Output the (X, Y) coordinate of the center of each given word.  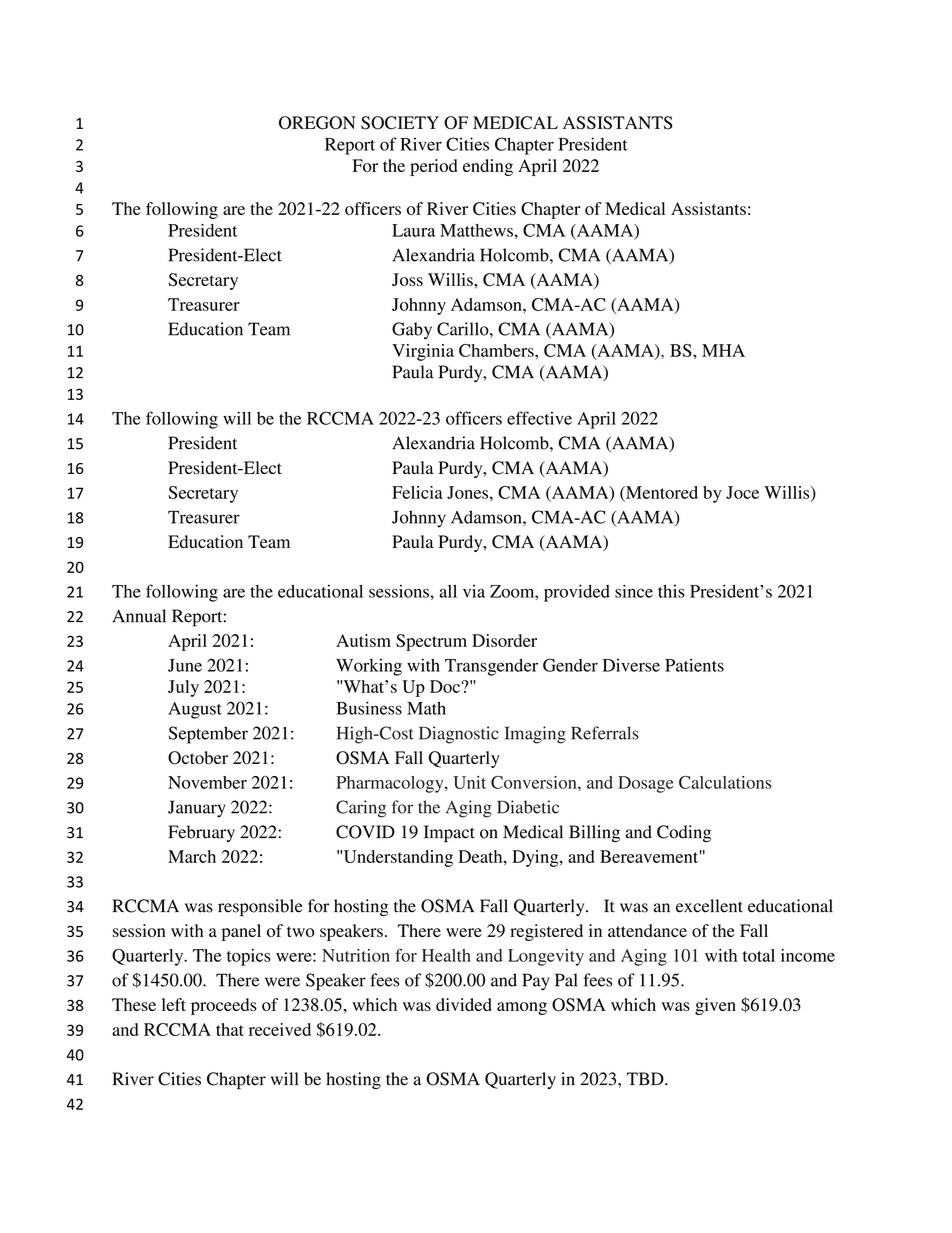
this (671, 591)
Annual (139, 616)
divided (464, 1004)
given (715, 1006)
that (230, 1029)
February (201, 833)
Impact (449, 834)
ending (488, 167)
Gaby (412, 331)
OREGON (317, 123)
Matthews (477, 230)
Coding (684, 833)
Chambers (497, 350)
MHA (723, 350)
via (474, 591)
